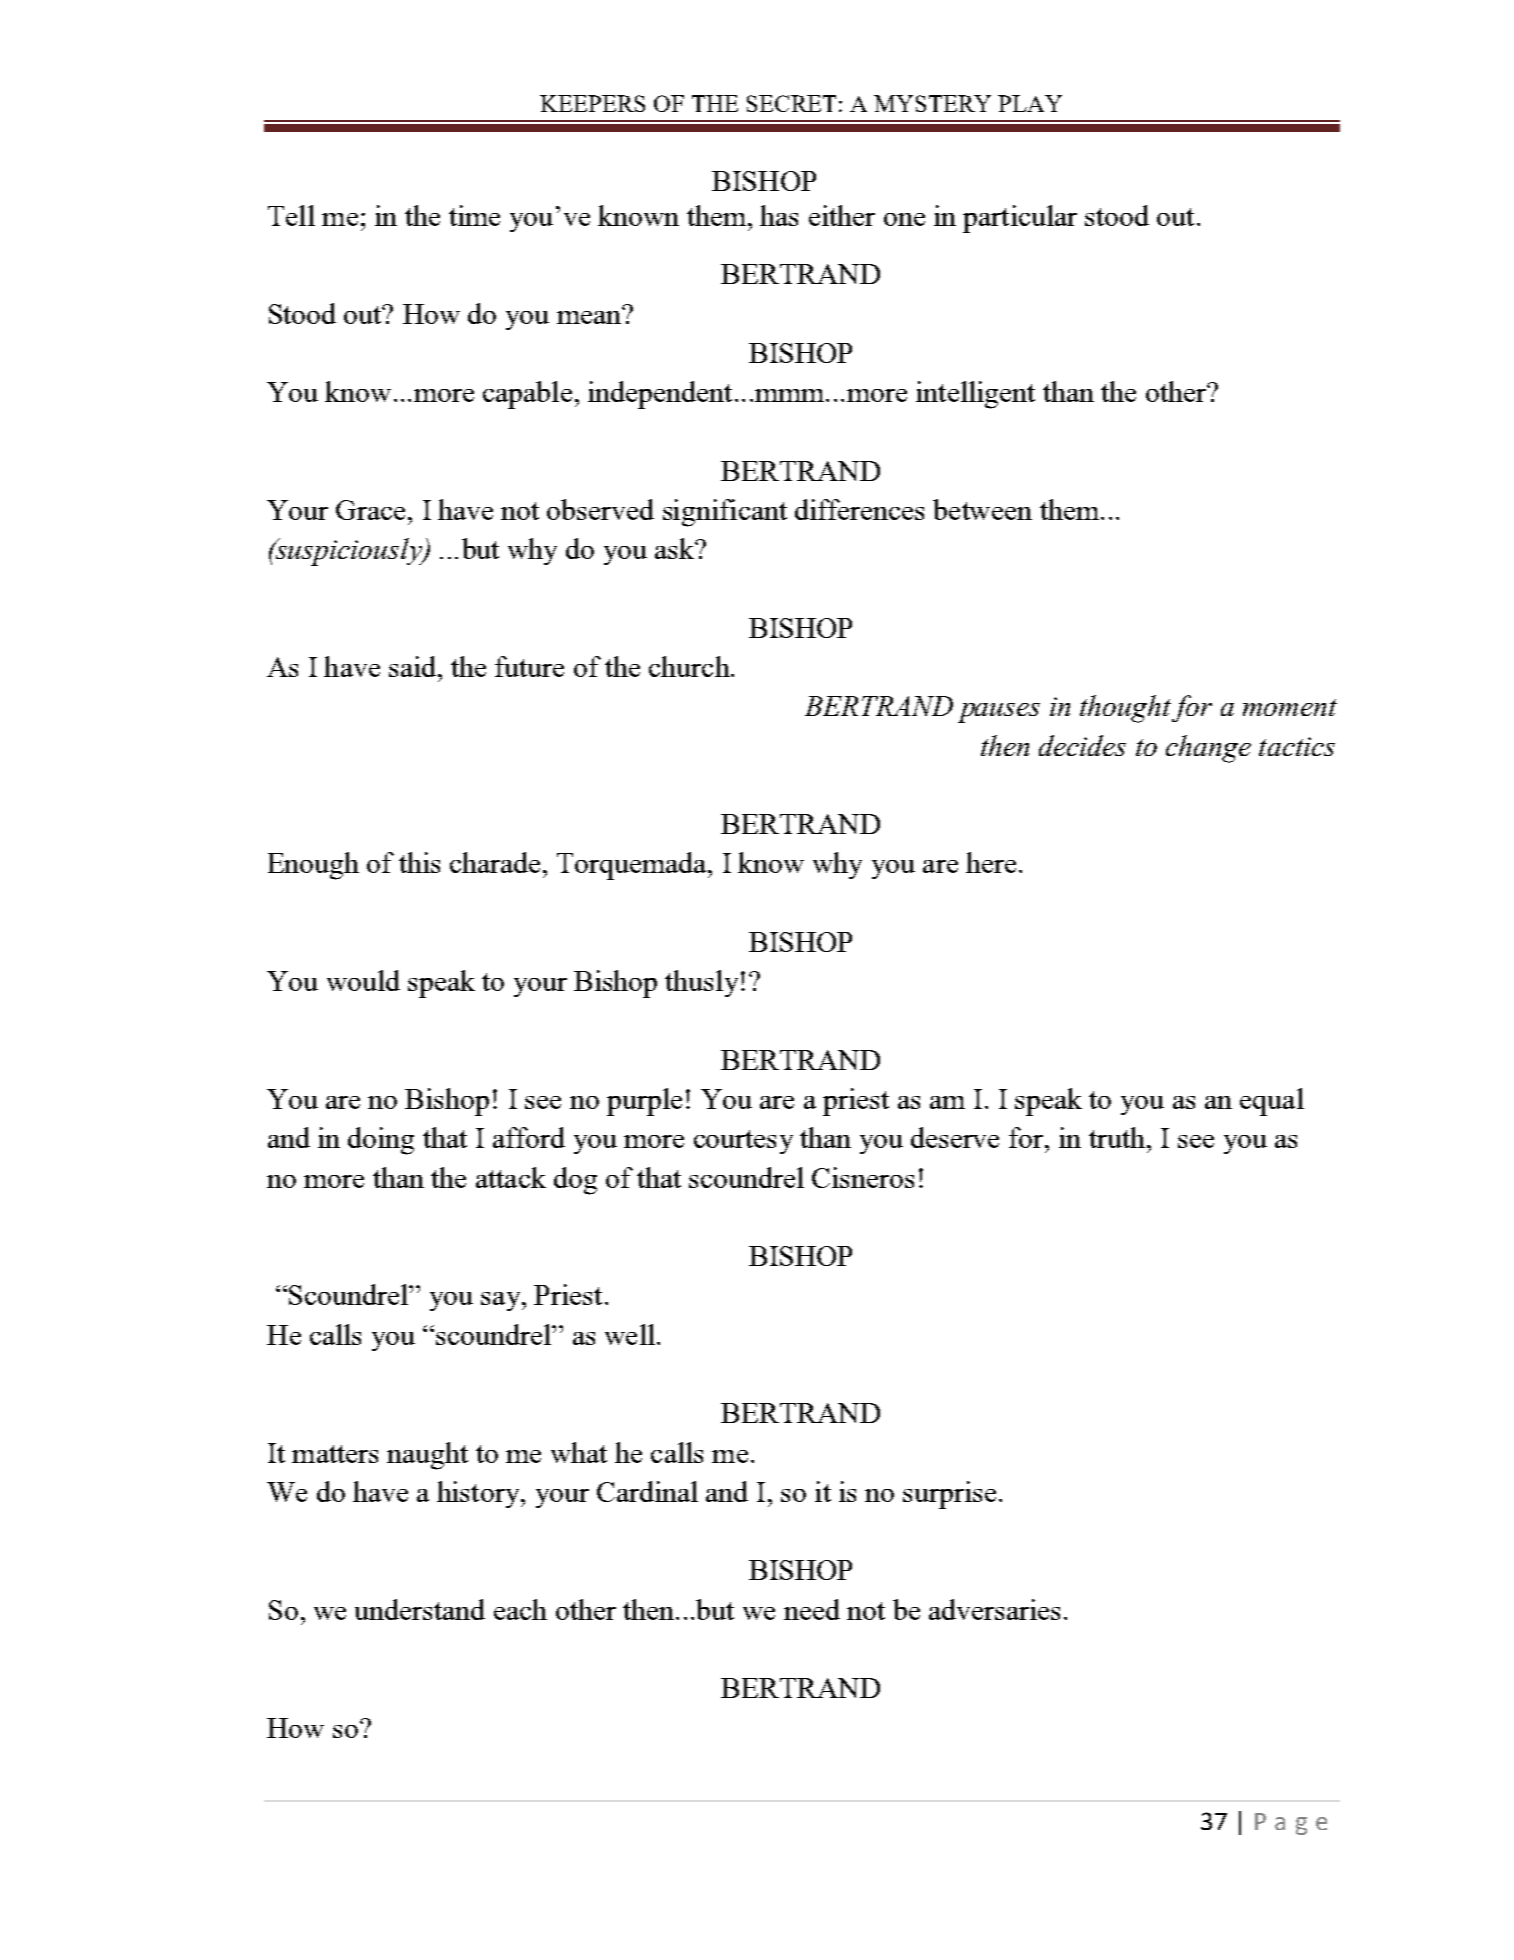 The image size is (1514, 1960). What do you see at coordinates (474, 215) in the screenshot?
I see `time` at bounding box center [474, 215].
